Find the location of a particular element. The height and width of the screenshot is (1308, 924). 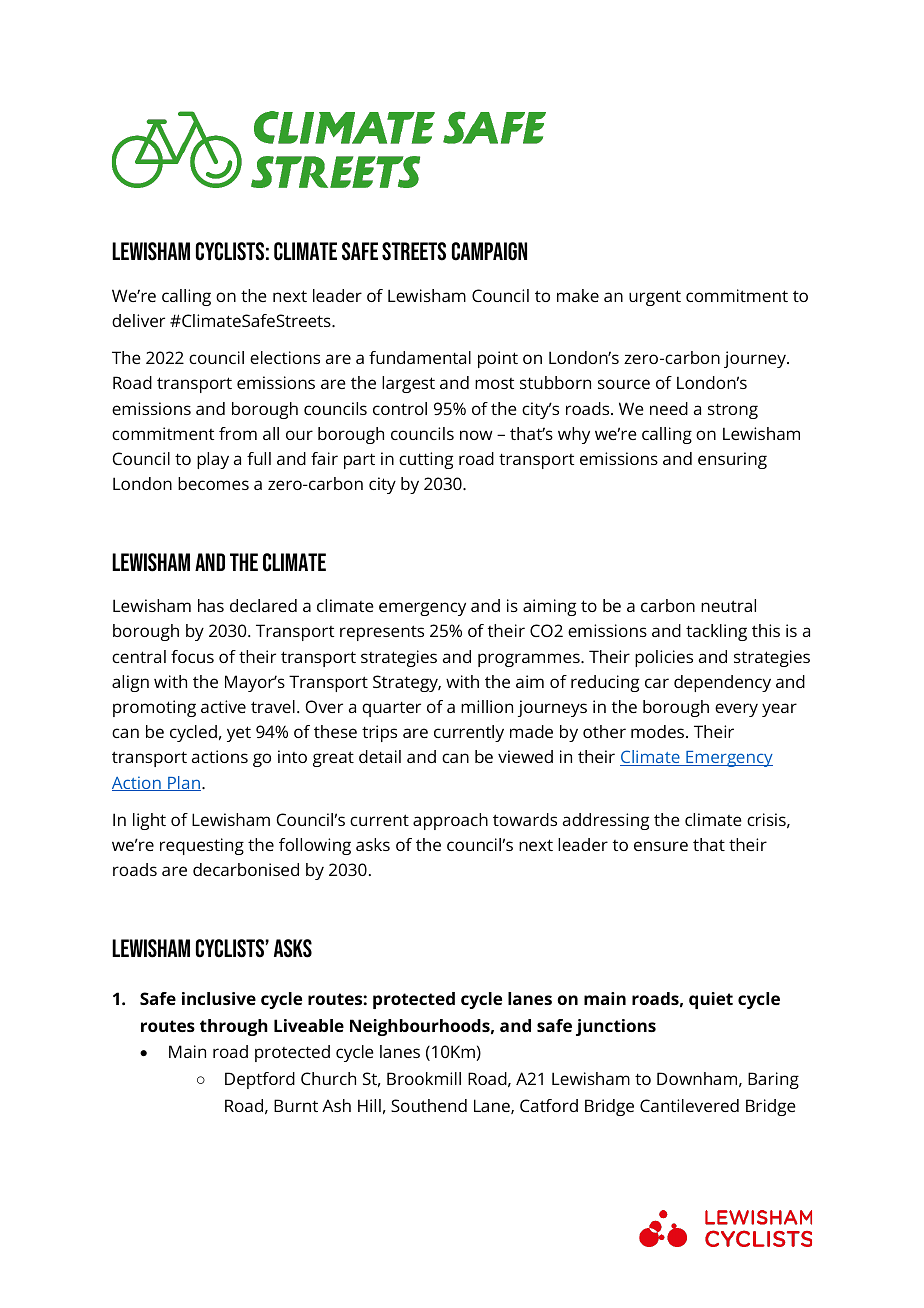

million is located at coordinates (487, 706).
